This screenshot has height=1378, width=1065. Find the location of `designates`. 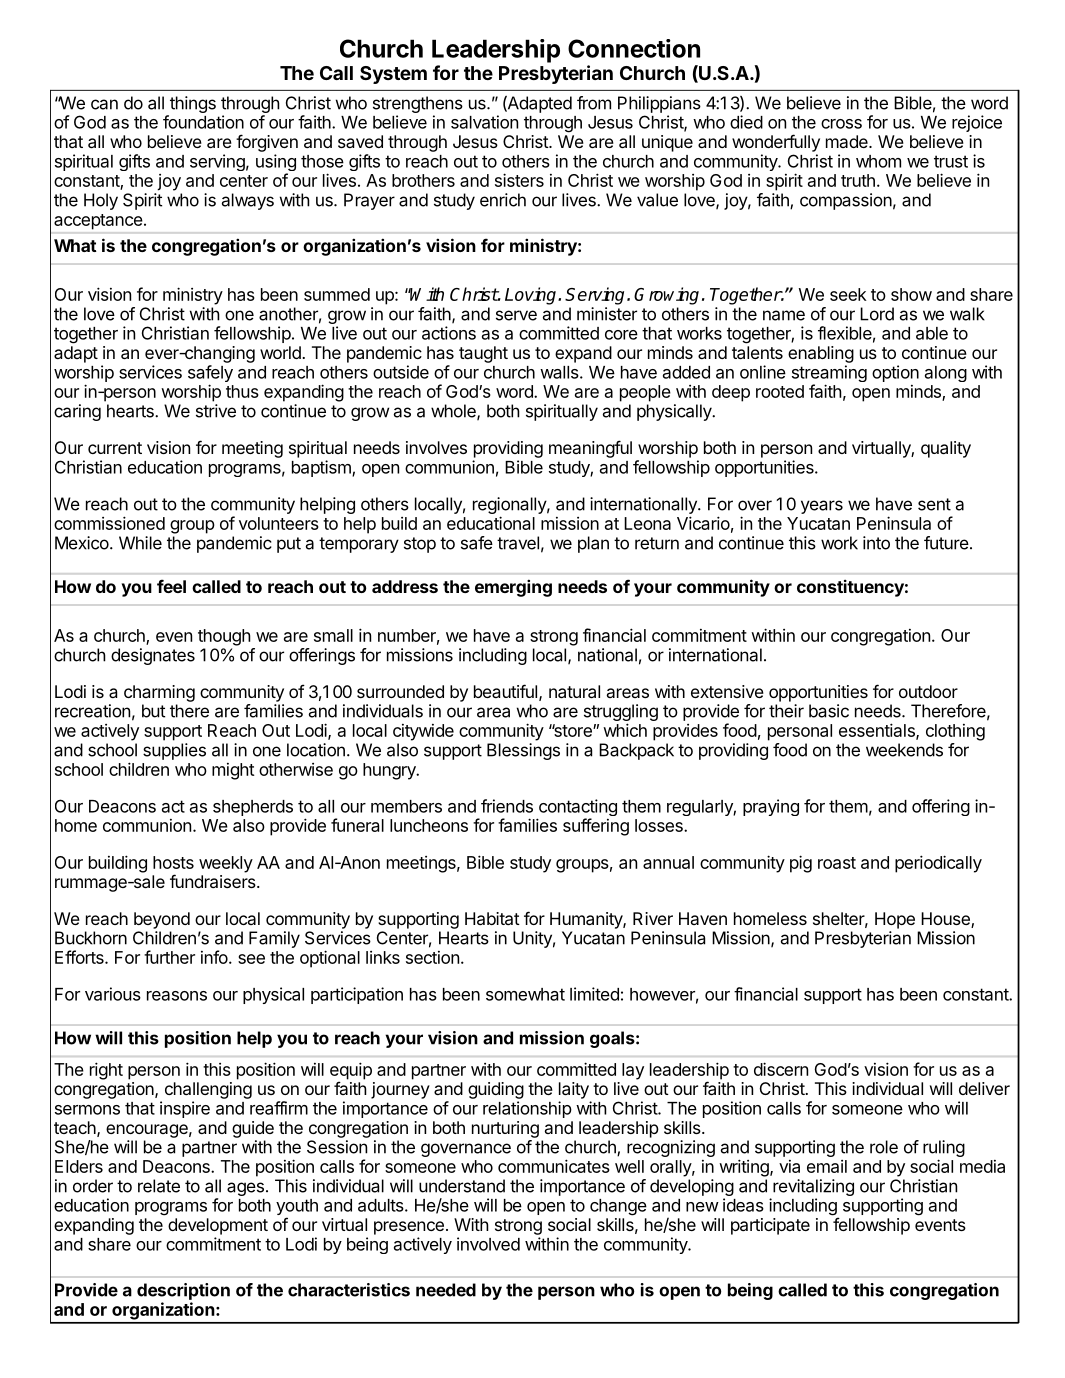

designates is located at coordinates (153, 656).
